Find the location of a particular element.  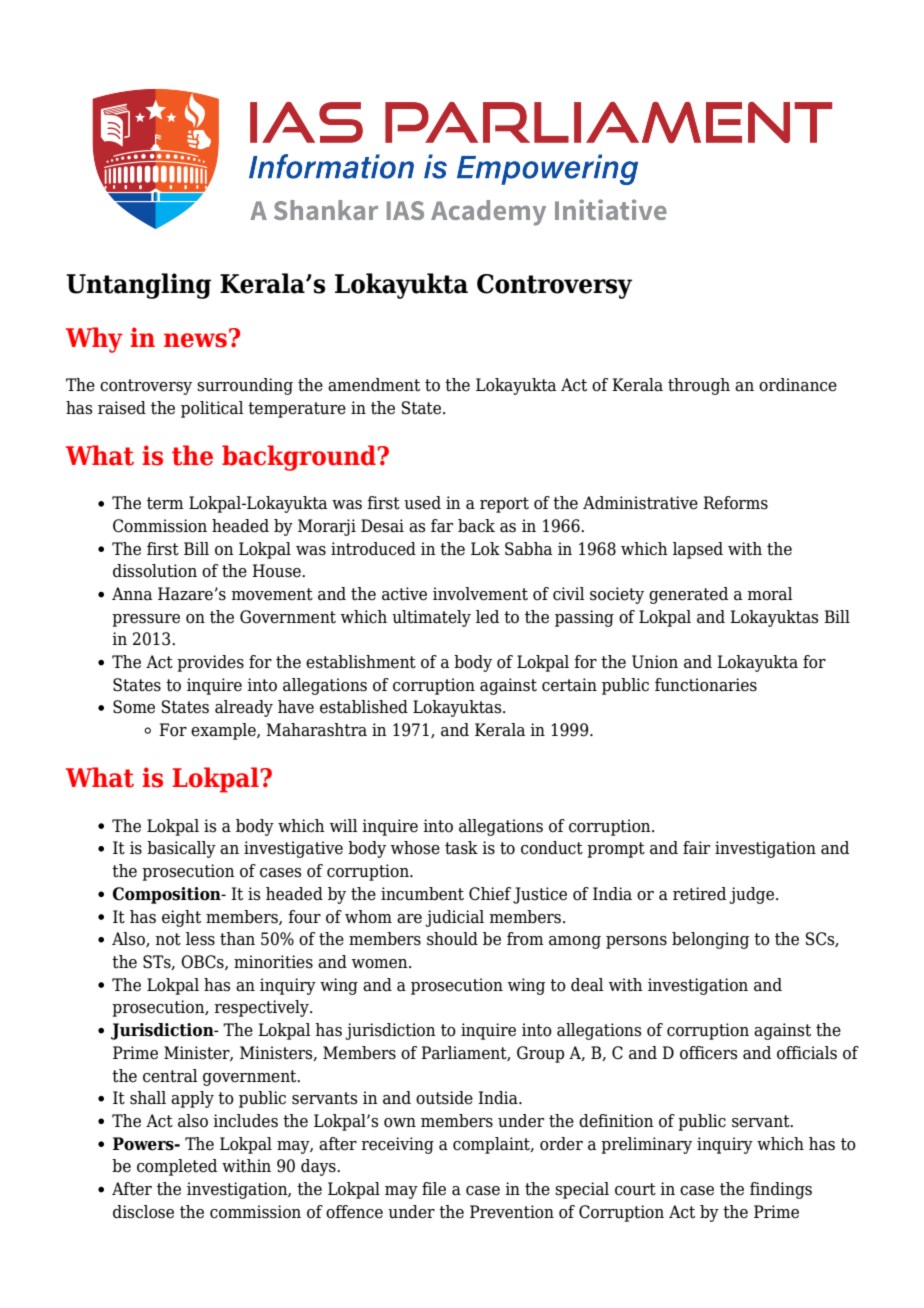

term is located at coordinates (165, 503).
